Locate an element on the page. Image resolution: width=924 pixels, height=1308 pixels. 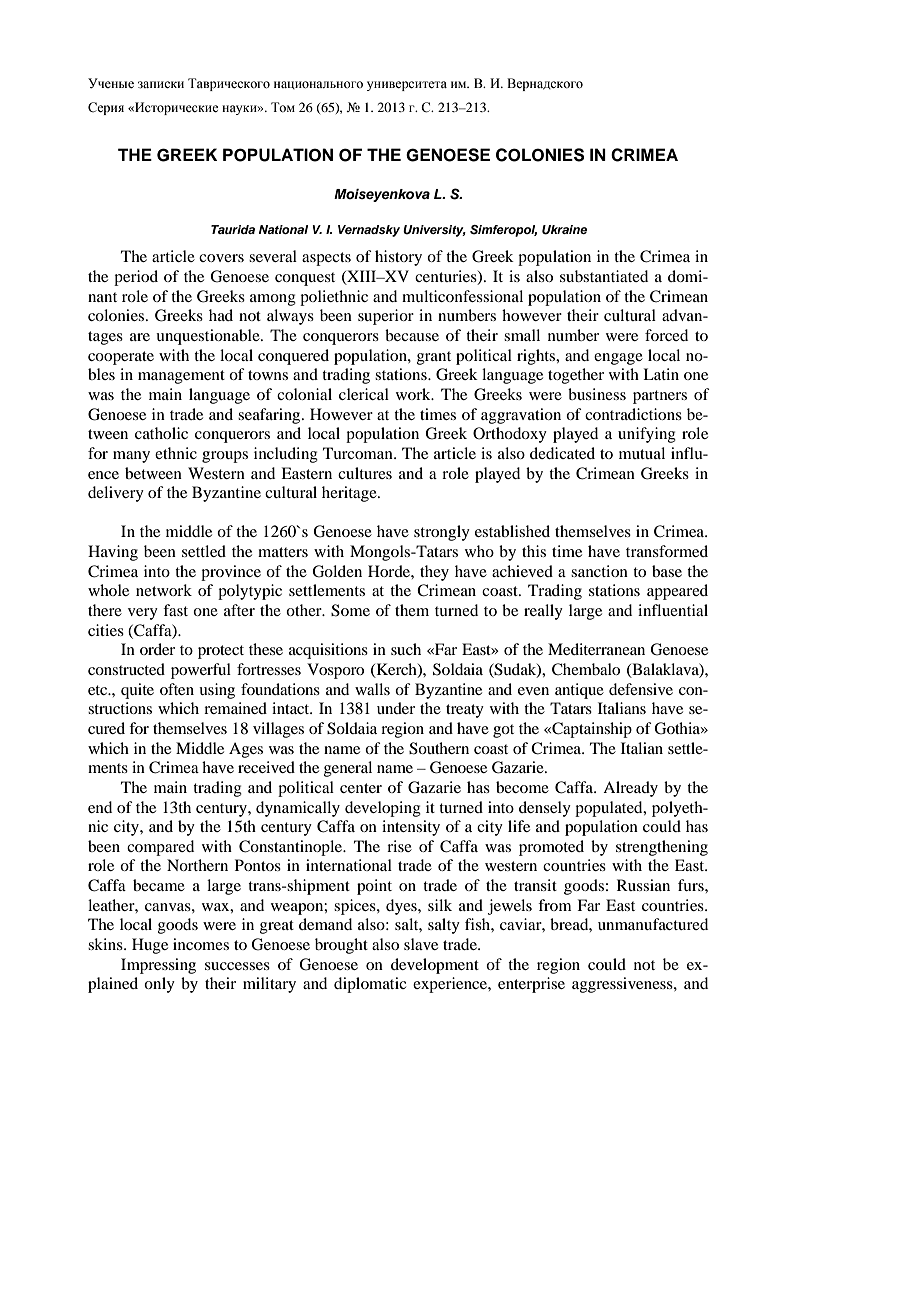
clerical is located at coordinates (364, 394).
